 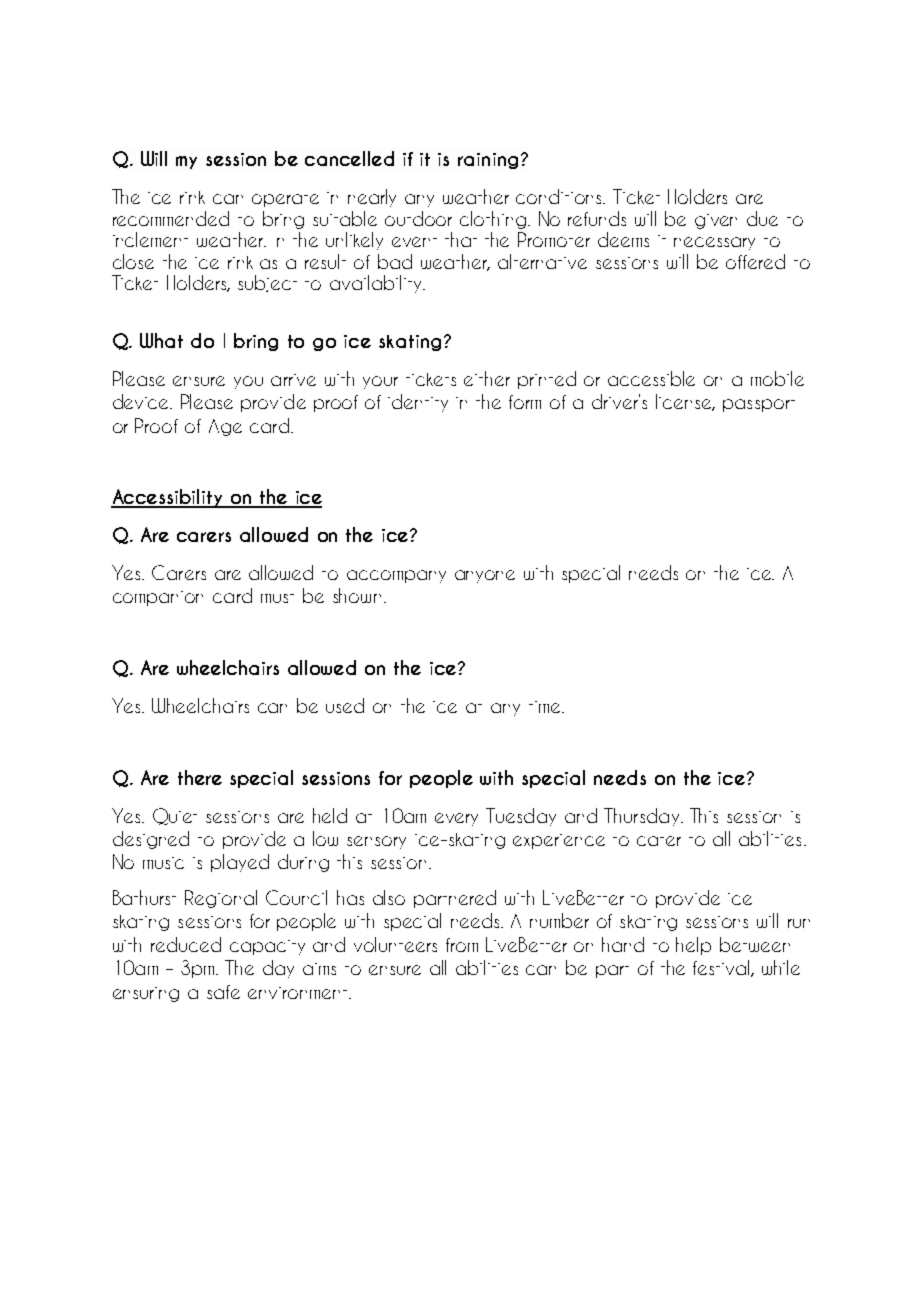 I want to click on raining, so click(x=488, y=161).
